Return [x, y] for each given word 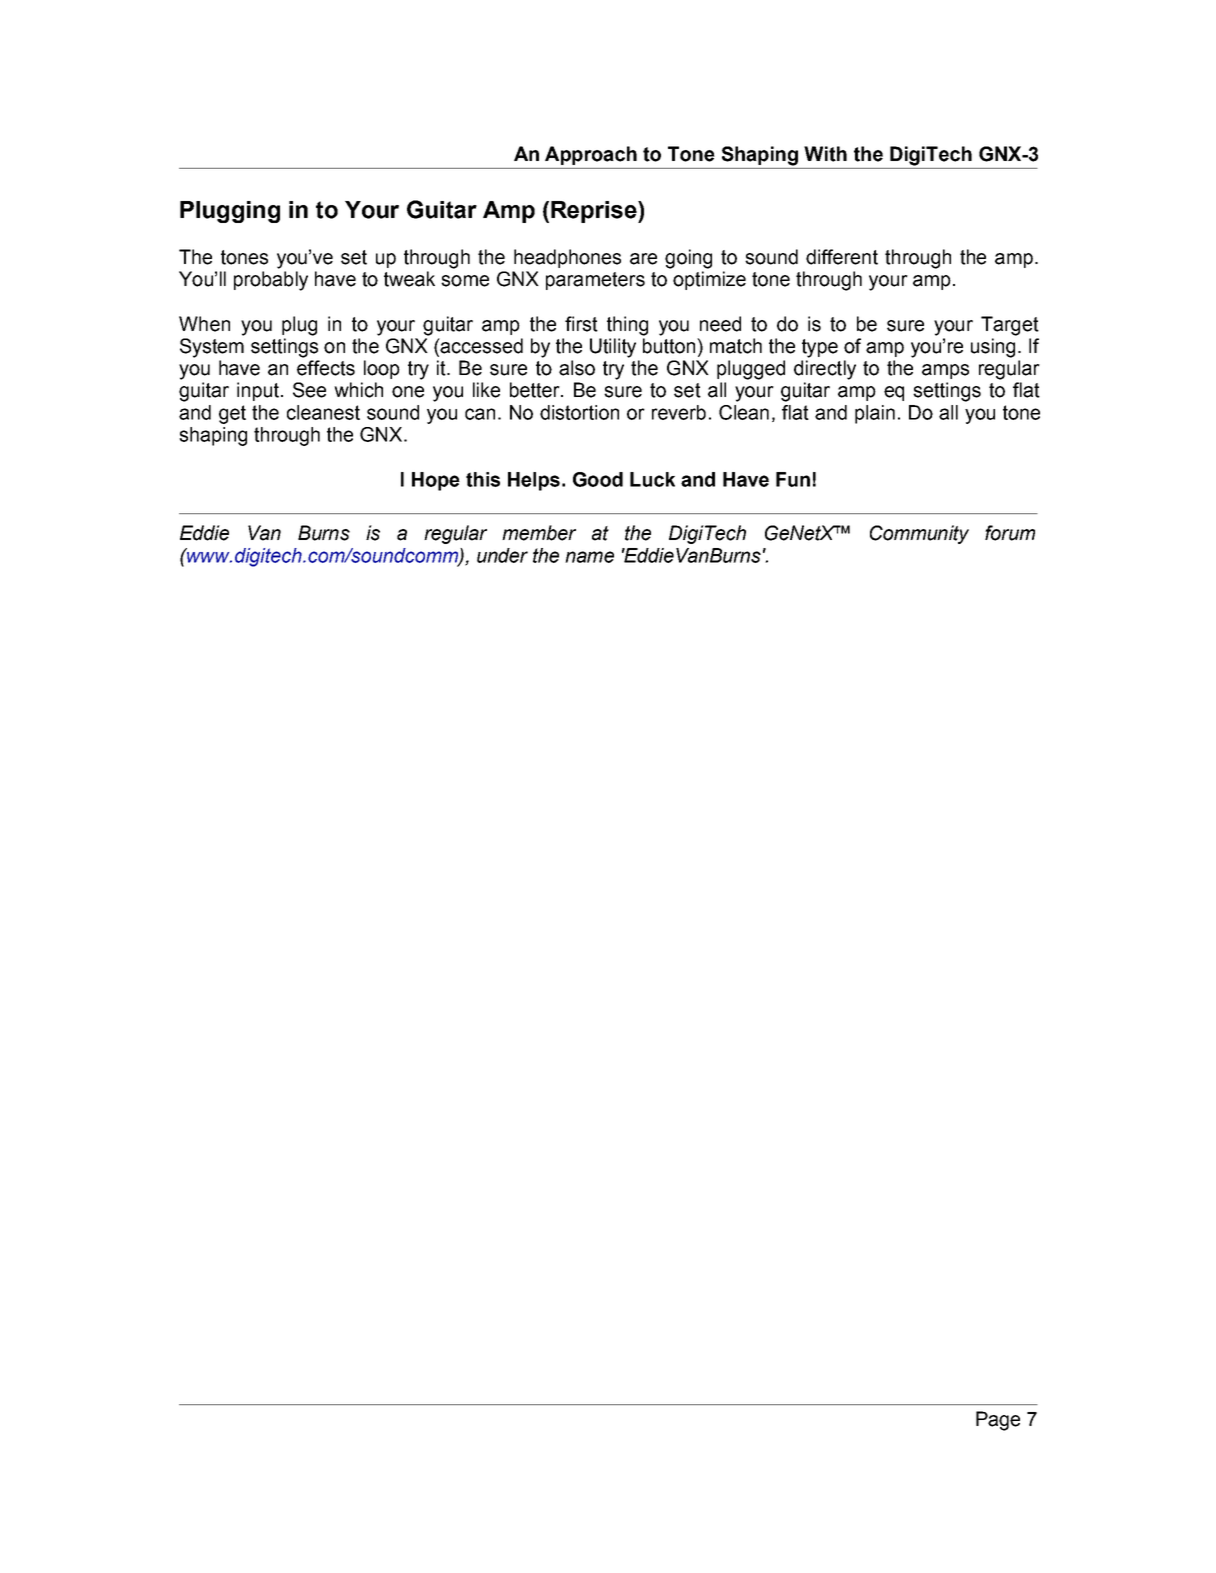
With [825, 154]
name [589, 557]
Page [998, 1421]
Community [919, 534]
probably [271, 281]
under [502, 555]
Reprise [595, 212]
